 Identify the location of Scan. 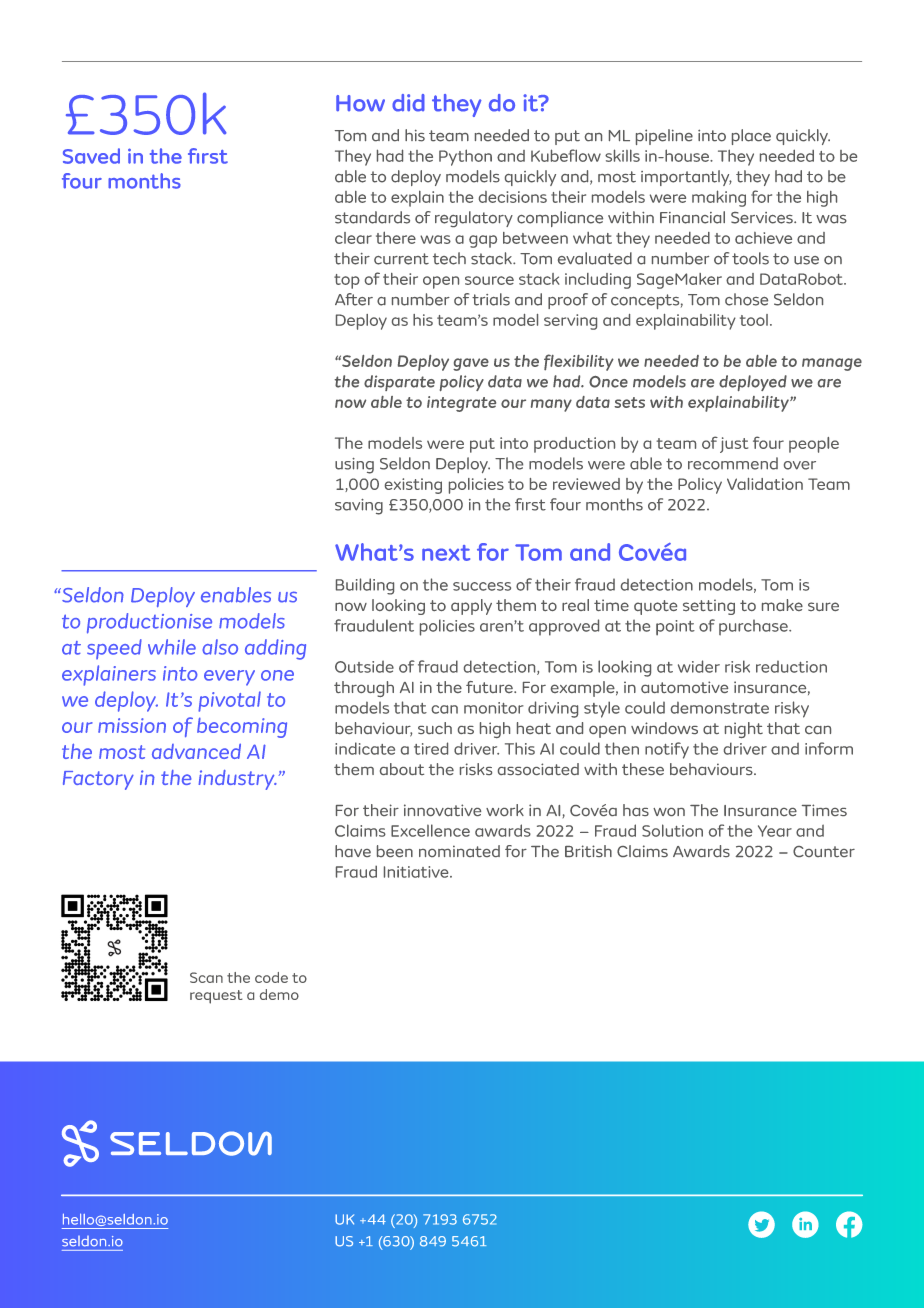
(206, 977).
